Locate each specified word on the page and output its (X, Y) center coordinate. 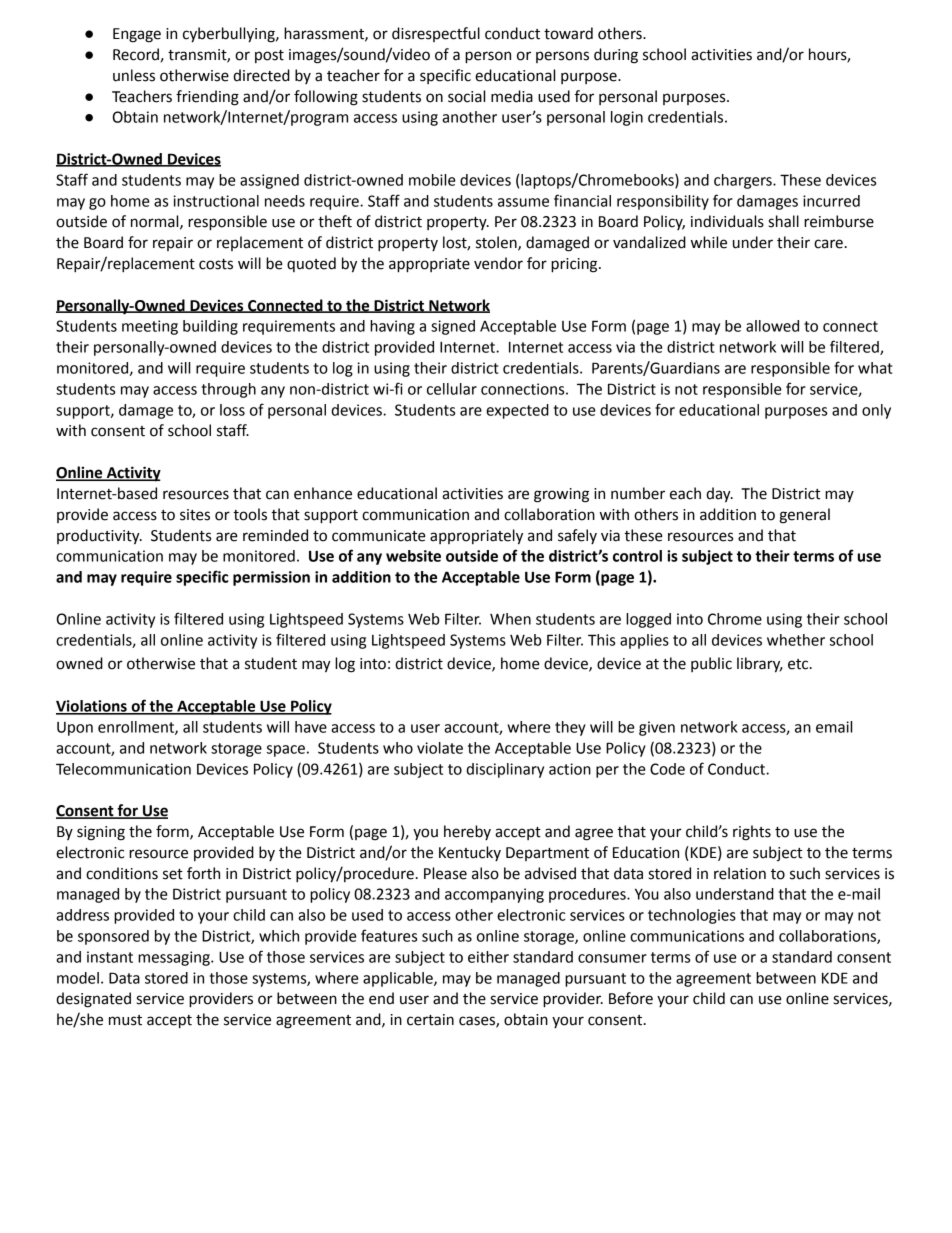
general (804, 516)
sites (195, 515)
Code (667, 769)
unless (134, 75)
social (466, 96)
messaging (175, 958)
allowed (772, 326)
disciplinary (505, 770)
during (616, 56)
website (413, 556)
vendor (498, 263)
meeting (150, 327)
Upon (75, 729)
